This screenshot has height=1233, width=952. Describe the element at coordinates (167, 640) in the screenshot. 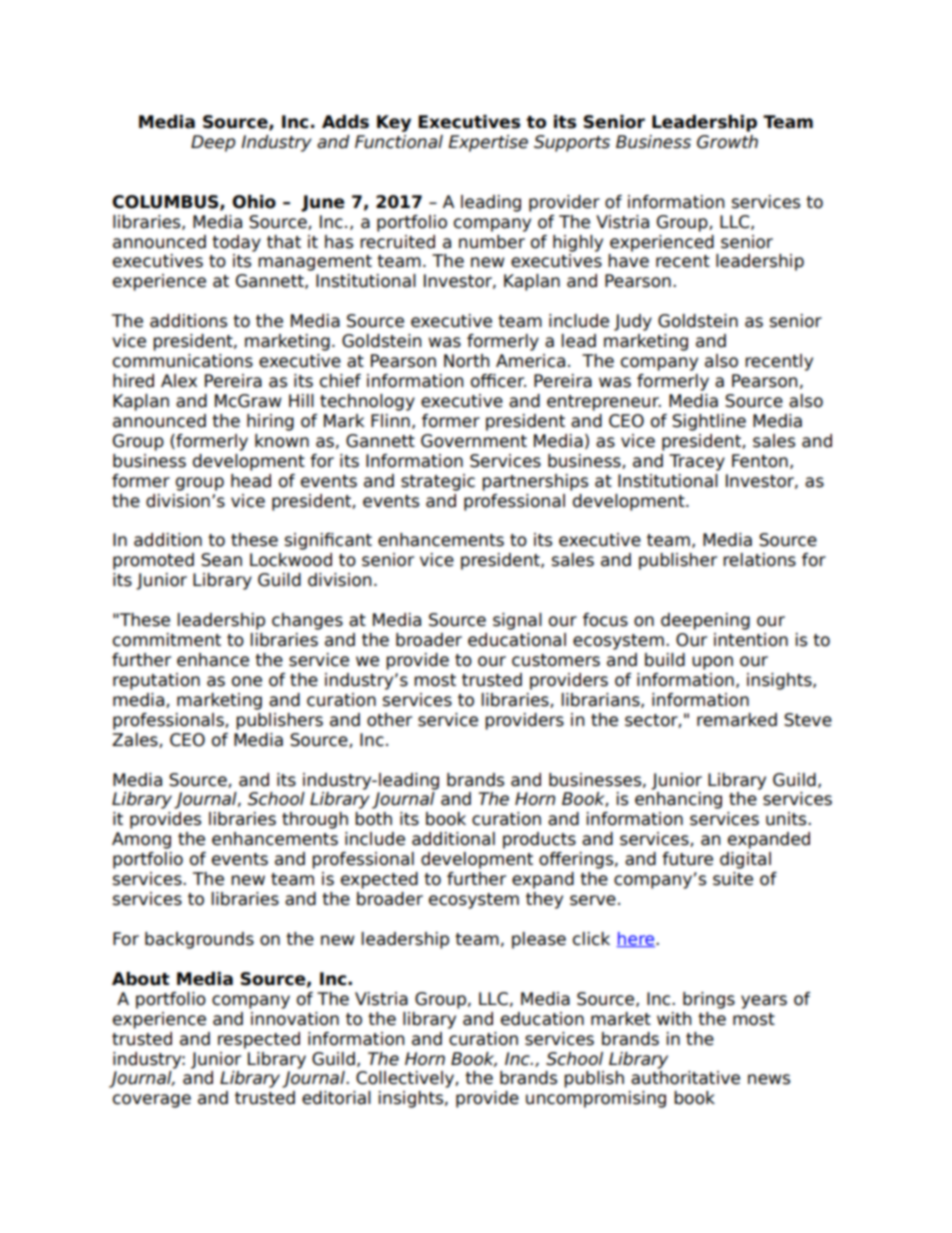

I see `commitment` at that location.
